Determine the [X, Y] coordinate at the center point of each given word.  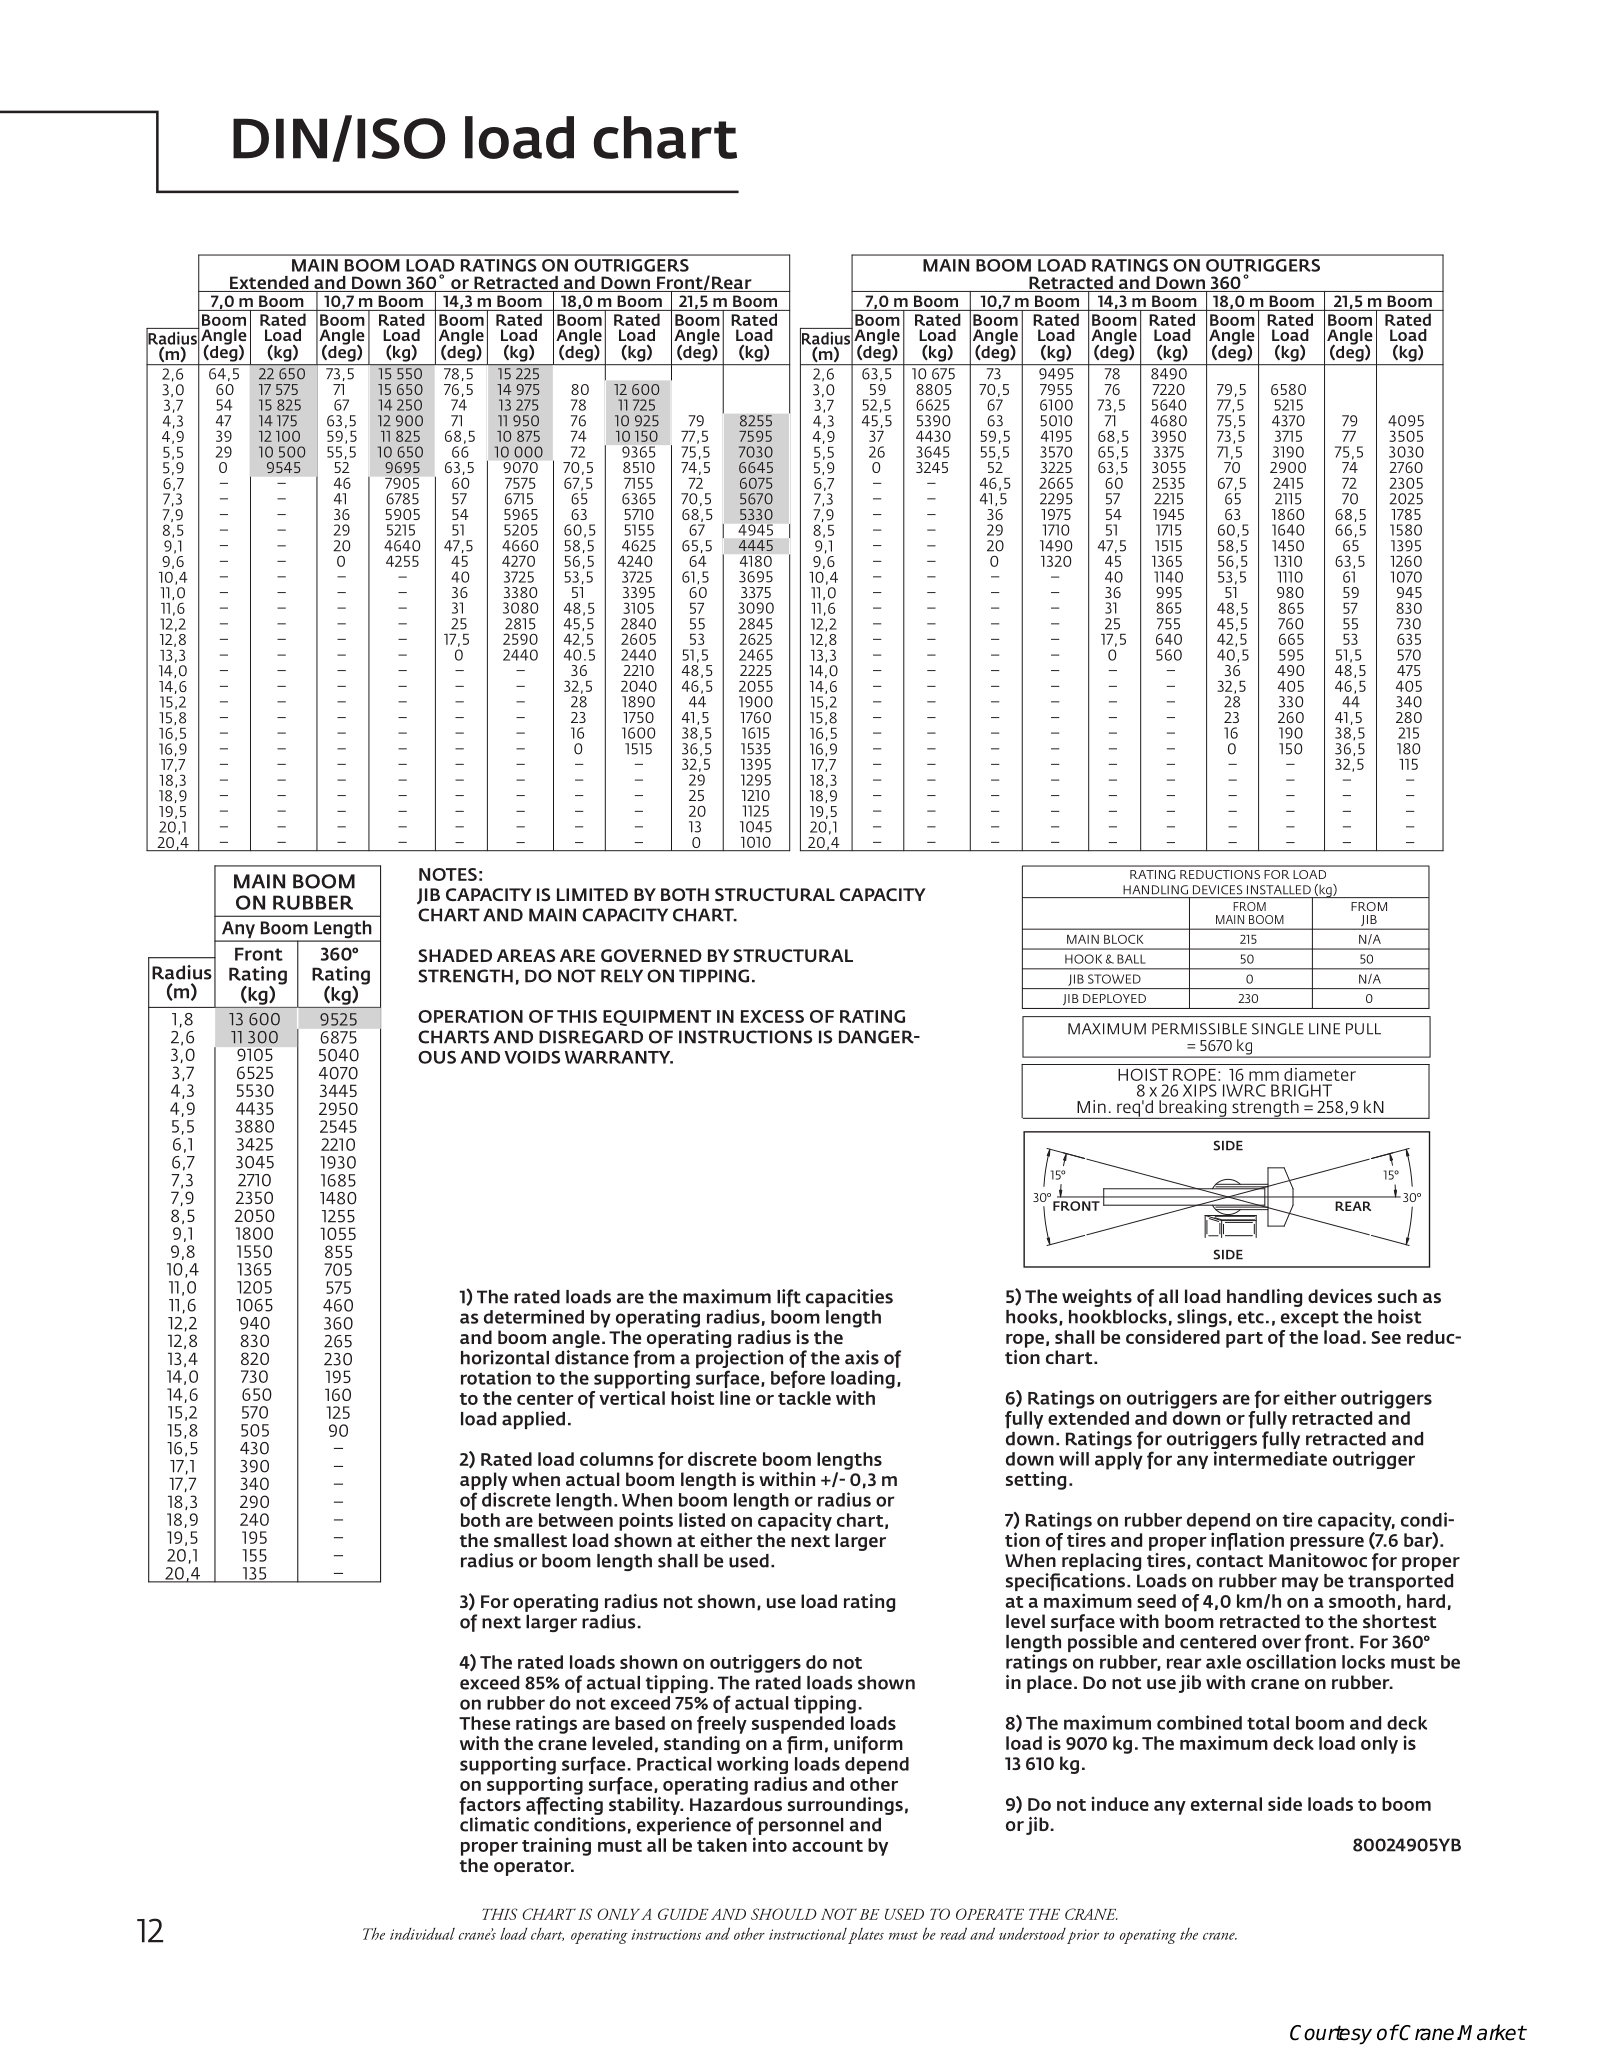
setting [1036, 1480]
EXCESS [772, 1016]
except [1310, 1319]
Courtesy [1331, 2035]
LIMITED [592, 894]
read [953, 1933]
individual [422, 1934]
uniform [868, 1745]
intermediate [1270, 1458]
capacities [849, 1298]
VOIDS [532, 1057]
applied [533, 1420]
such [1397, 1296]
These [484, 1723]
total [1268, 1723]
